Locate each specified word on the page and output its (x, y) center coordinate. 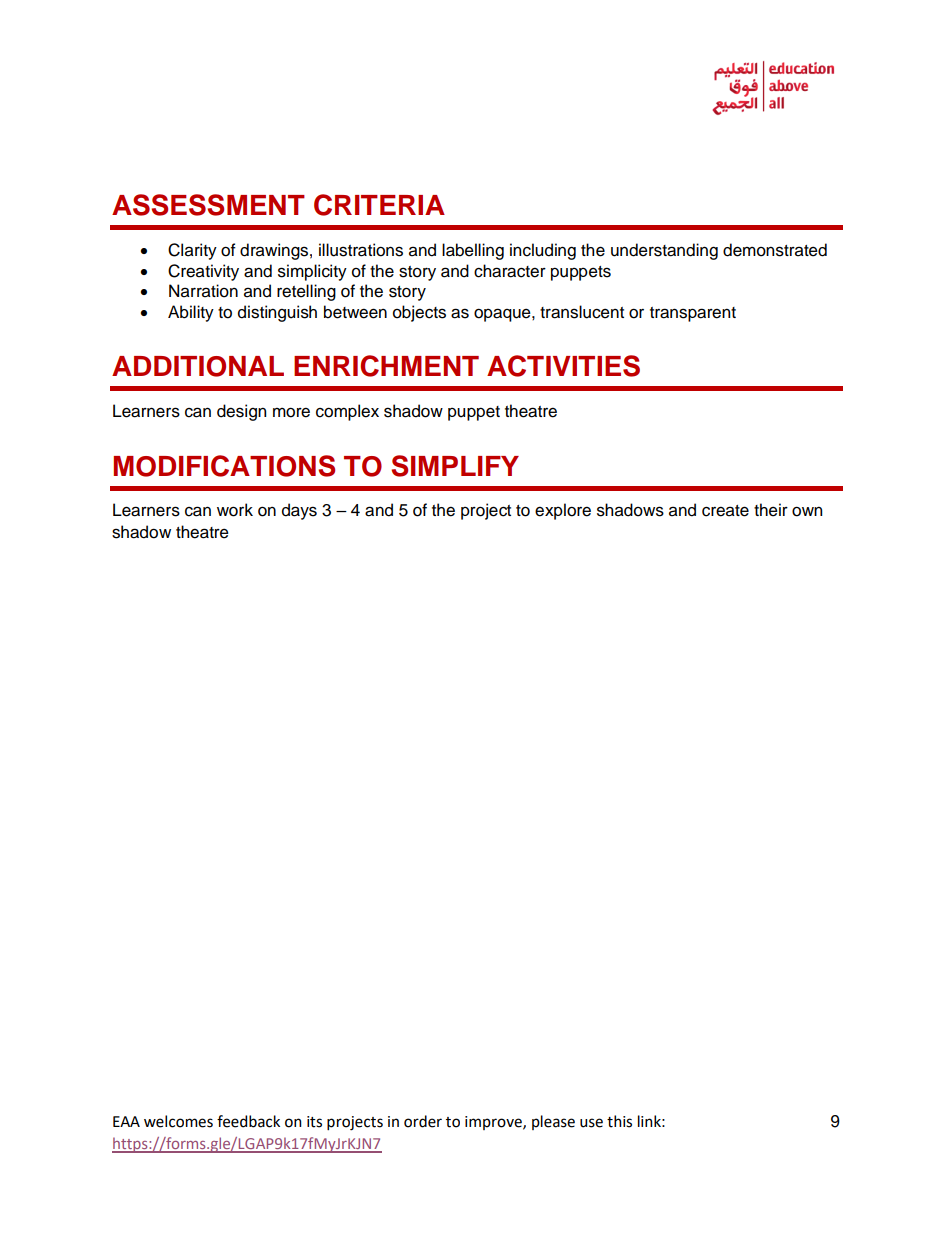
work (235, 510)
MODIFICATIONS (224, 466)
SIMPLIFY (455, 466)
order (423, 1121)
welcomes (178, 1121)
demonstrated (775, 250)
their (771, 510)
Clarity (192, 251)
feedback (248, 1121)
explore (563, 511)
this (619, 1121)
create (725, 511)
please (553, 1122)
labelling (473, 251)
